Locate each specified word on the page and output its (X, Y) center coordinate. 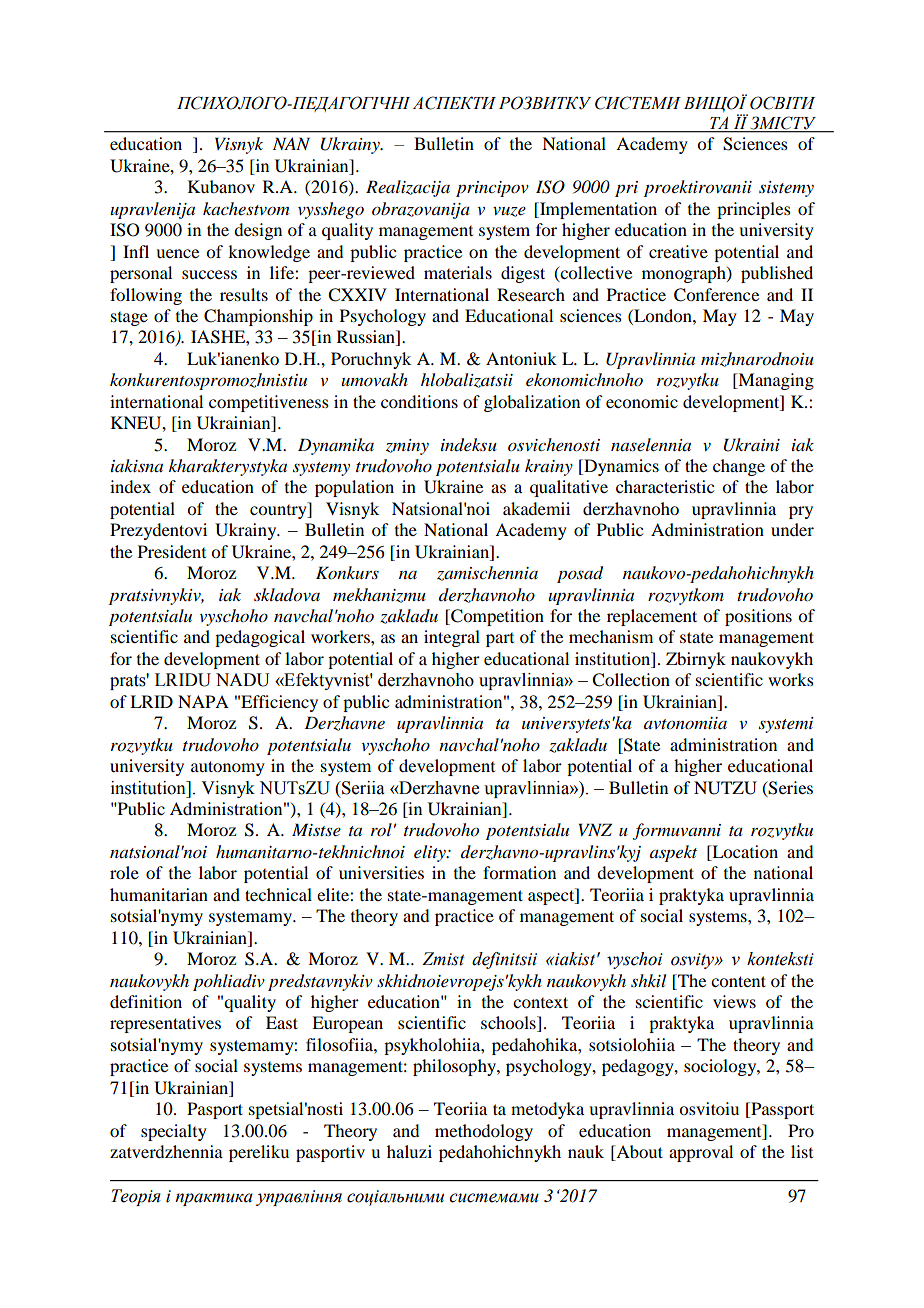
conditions (419, 401)
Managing (775, 381)
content (738, 981)
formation (519, 872)
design (258, 231)
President (172, 551)
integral (452, 638)
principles (754, 210)
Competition (496, 617)
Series (790, 788)
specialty (174, 1132)
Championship (258, 317)
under (792, 529)
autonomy (228, 768)
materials (458, 272)
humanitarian (159, 894)
